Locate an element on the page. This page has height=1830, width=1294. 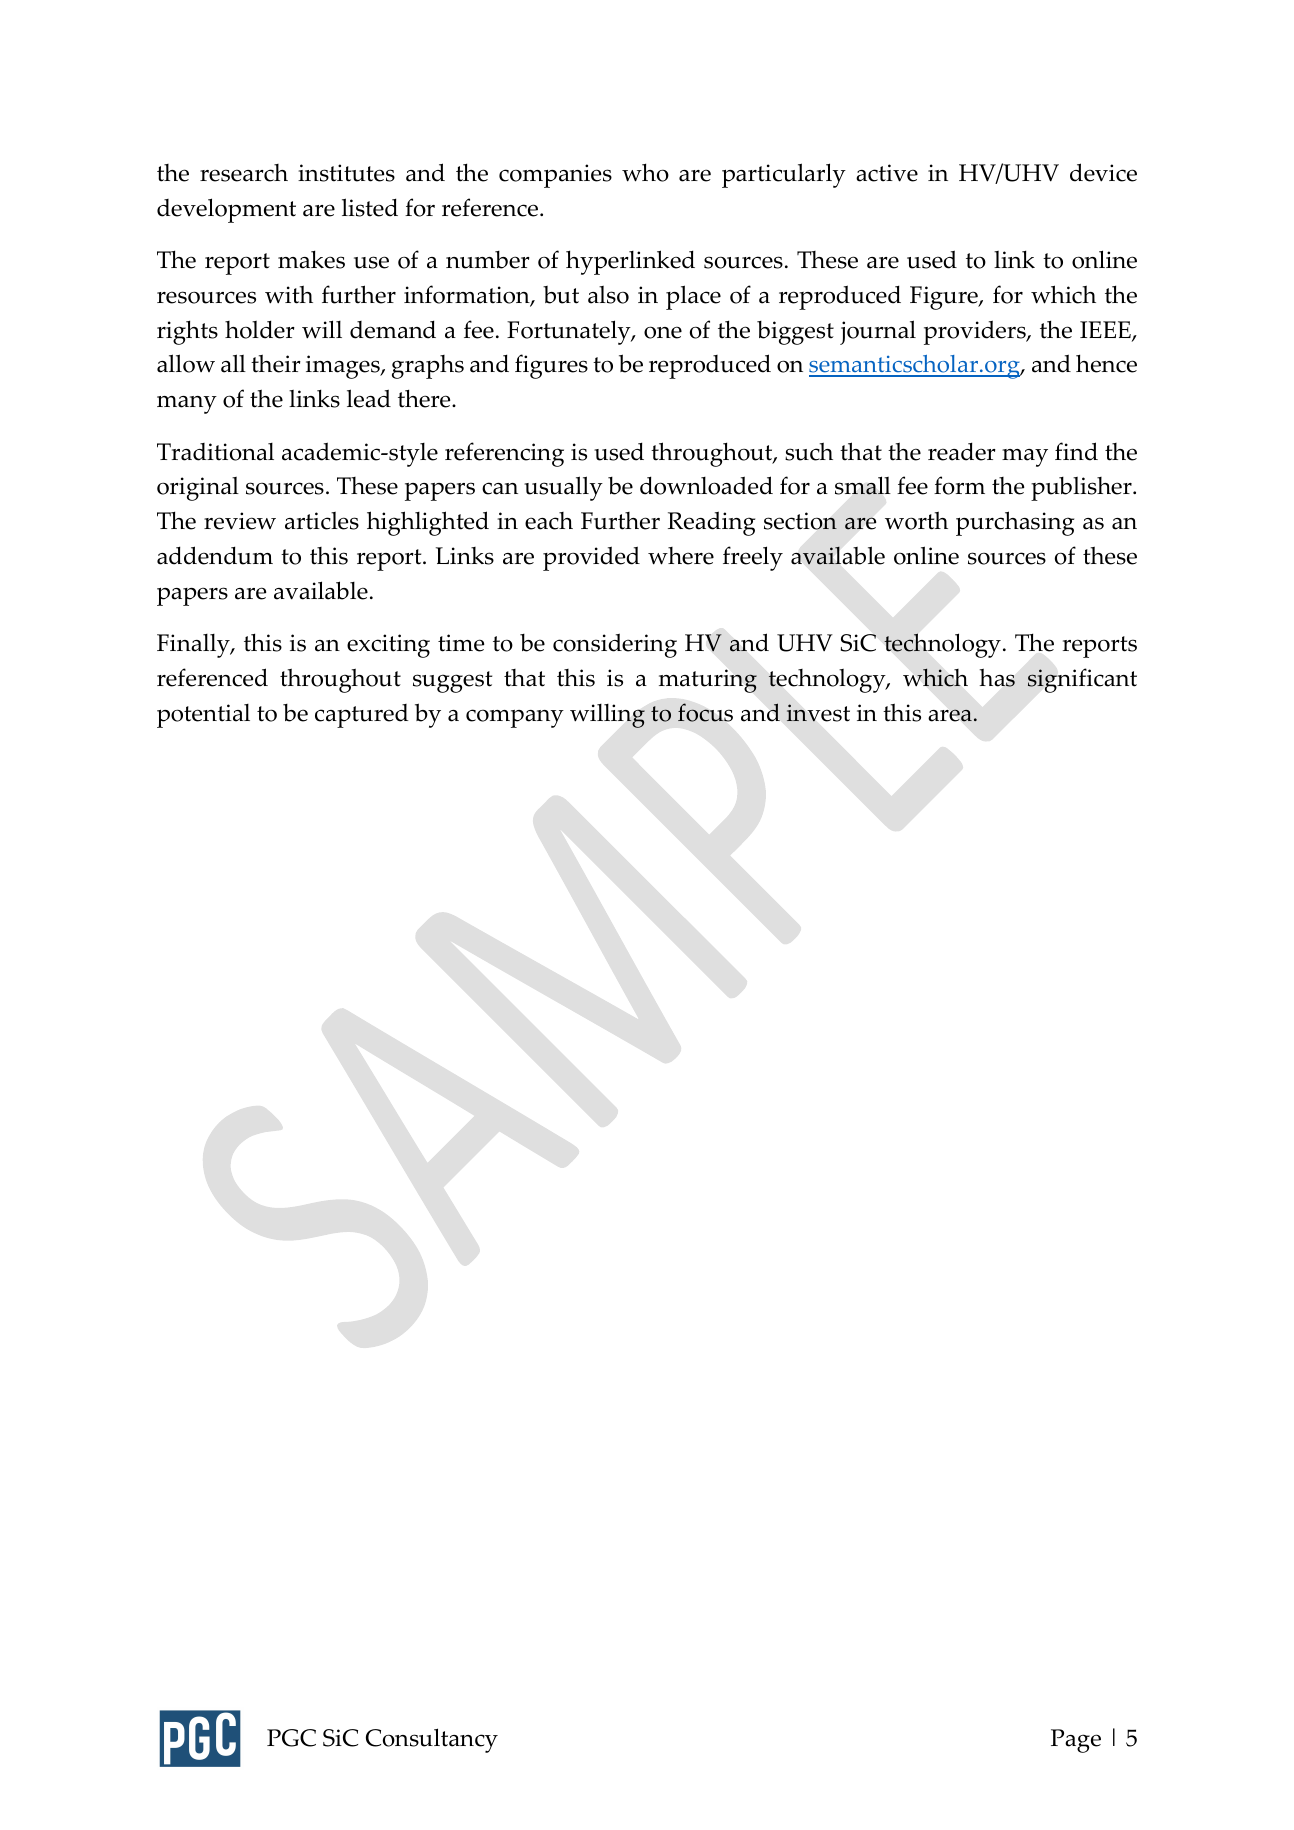
area is located at coordinates (951, 715).
